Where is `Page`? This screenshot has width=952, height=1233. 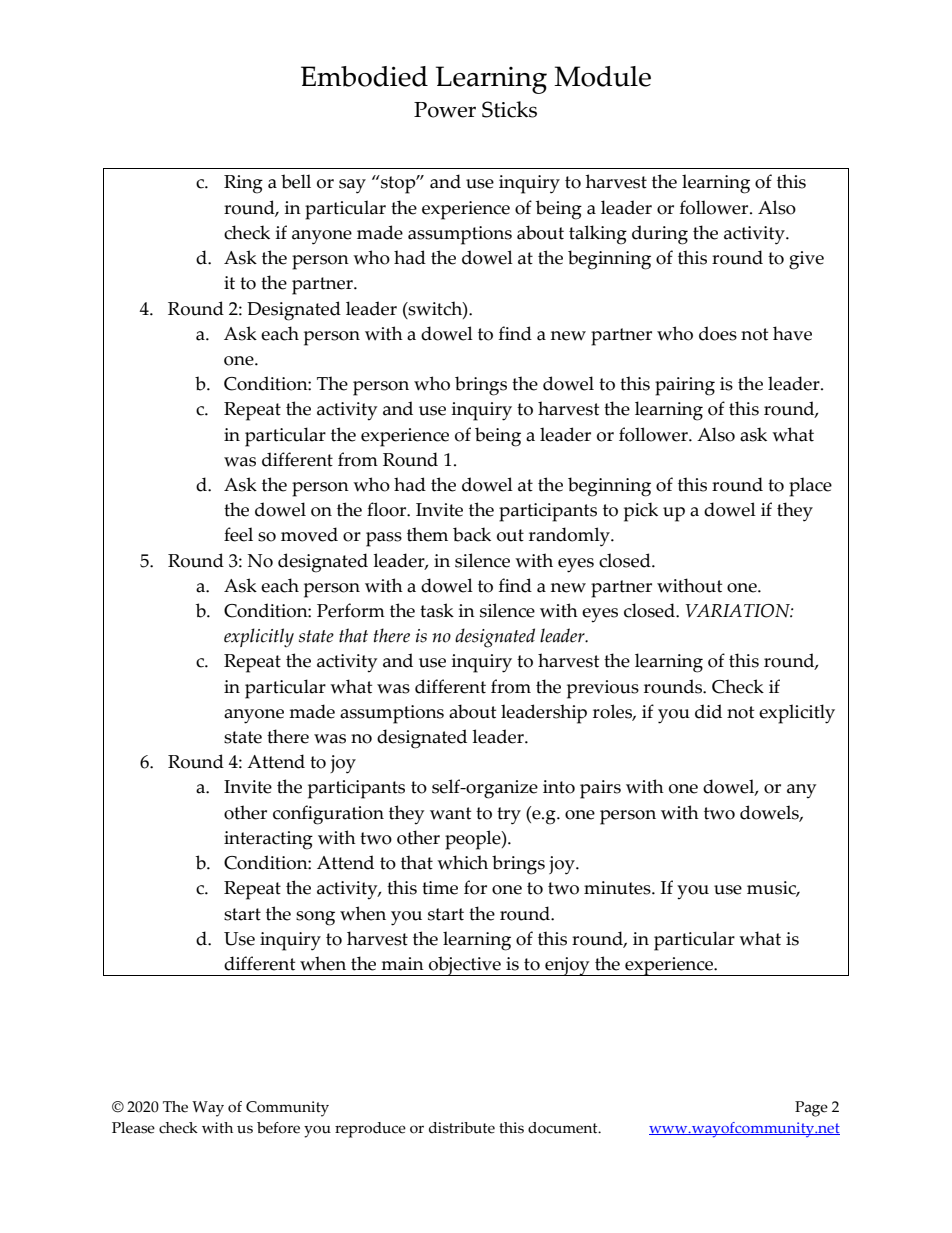
Page is located at coordinates (811, 1109).
